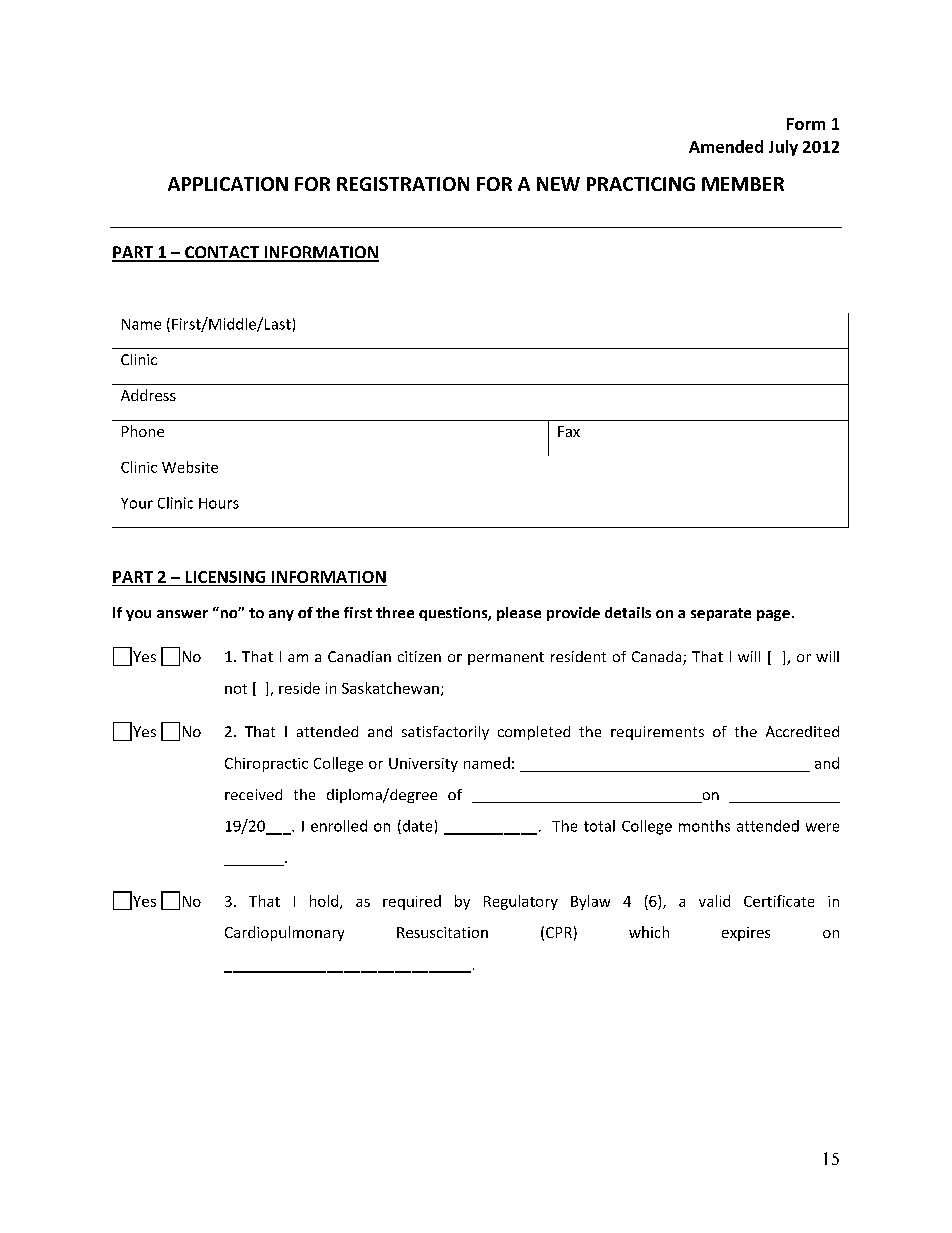 The image size is (952, 1233). Describe the element at coordinates (228, 184) in the screenshot. I see `APPLICATION` at that location.
